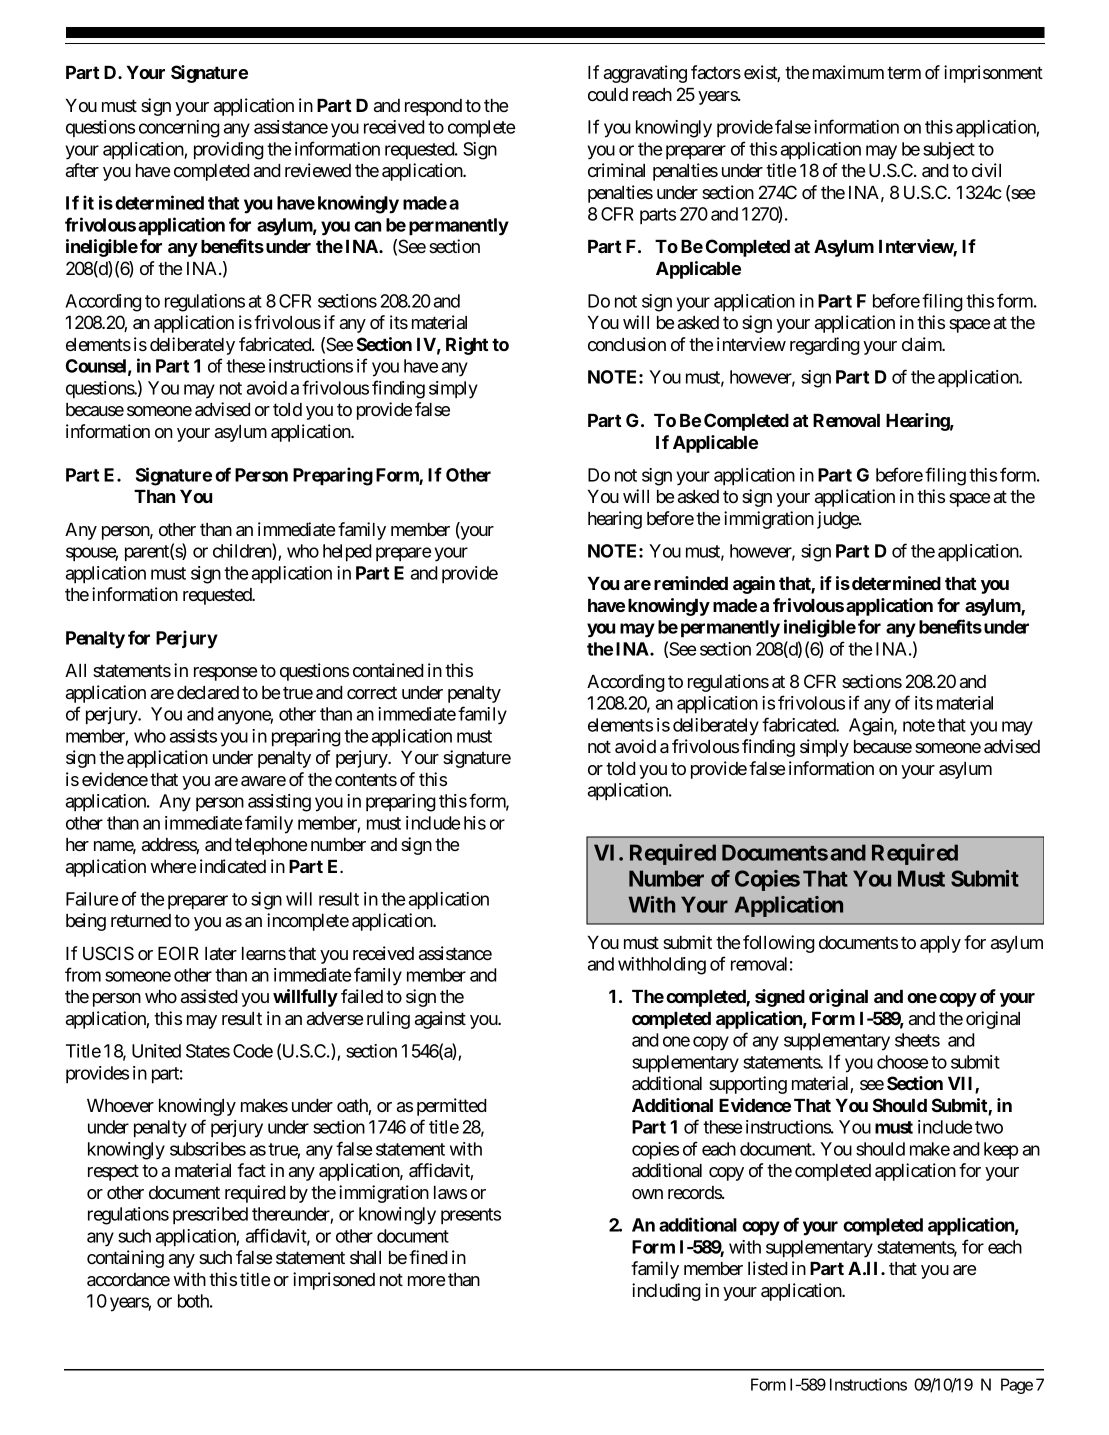 This page has height=1435, width=1109. What do you see at coordinates (949, 150) in the page?
I see `subject` at bounding box center [949, 150].
